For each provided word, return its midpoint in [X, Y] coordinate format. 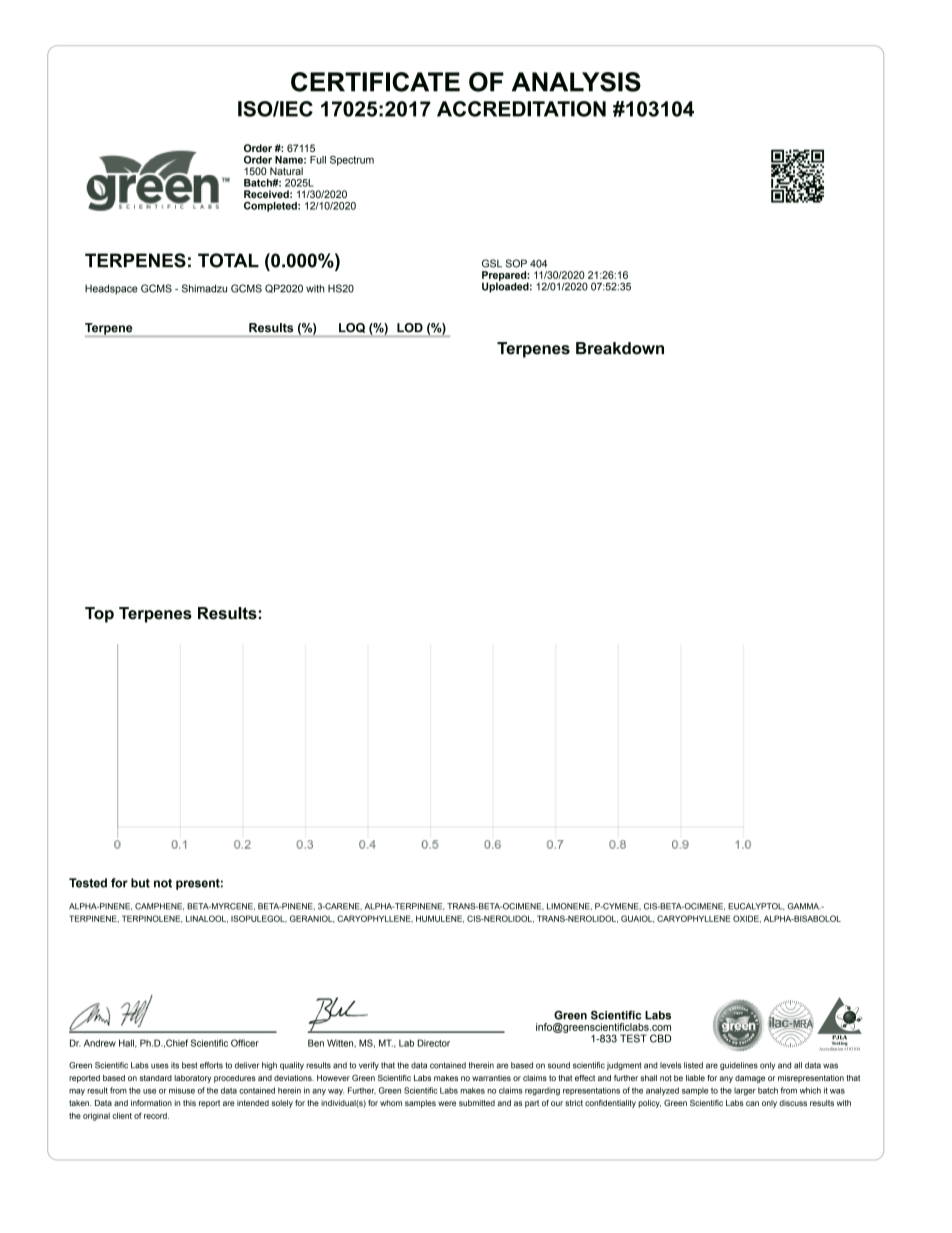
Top [99, 615]
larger [745, 1091]
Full [318, 160]
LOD [410, 327]
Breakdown [620, 348]
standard [156, 1078]
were [447, 1103]
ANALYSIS [576, 82]
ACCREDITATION [521, 109]
